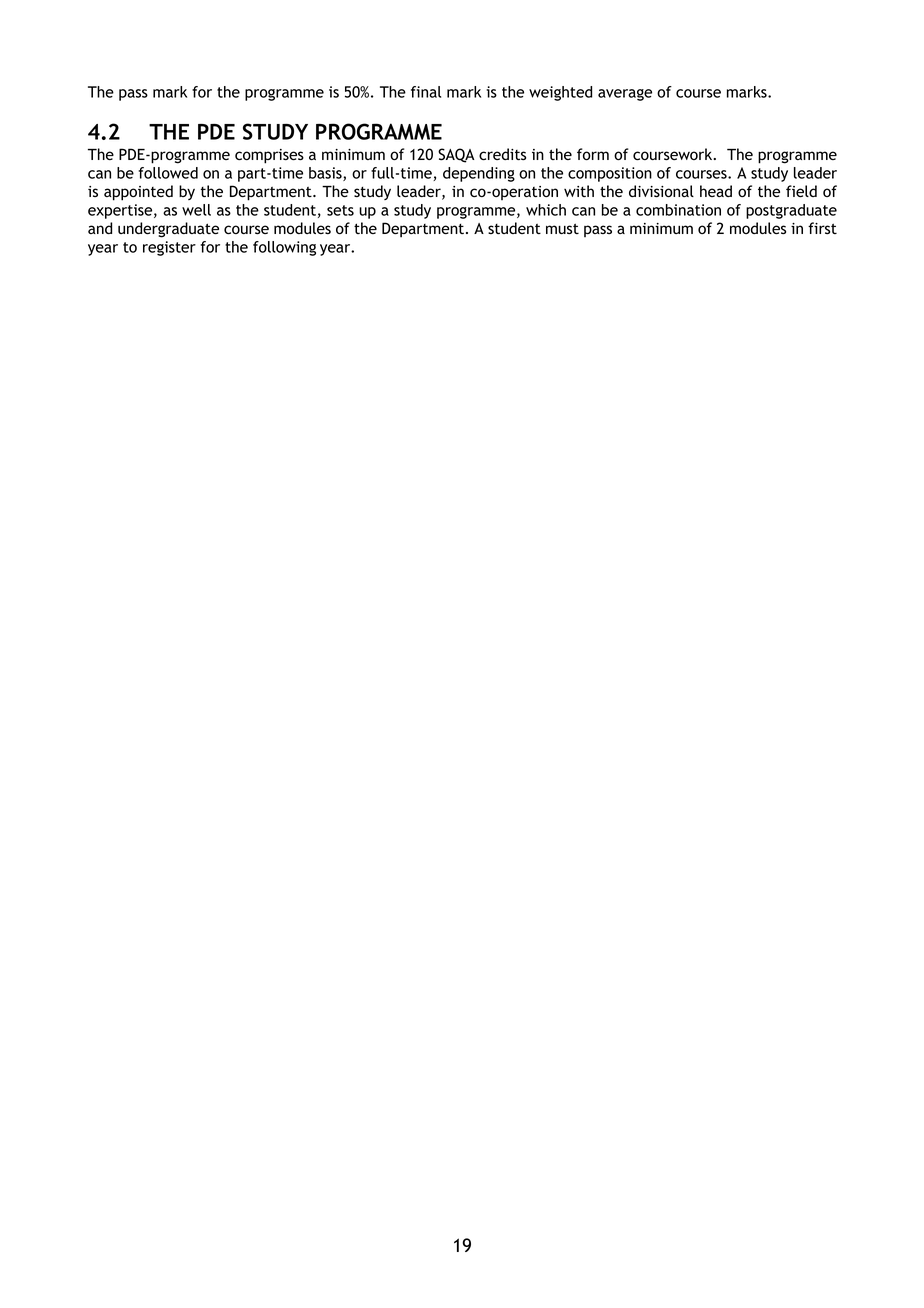  I want to click on final, so click(426, 92).
